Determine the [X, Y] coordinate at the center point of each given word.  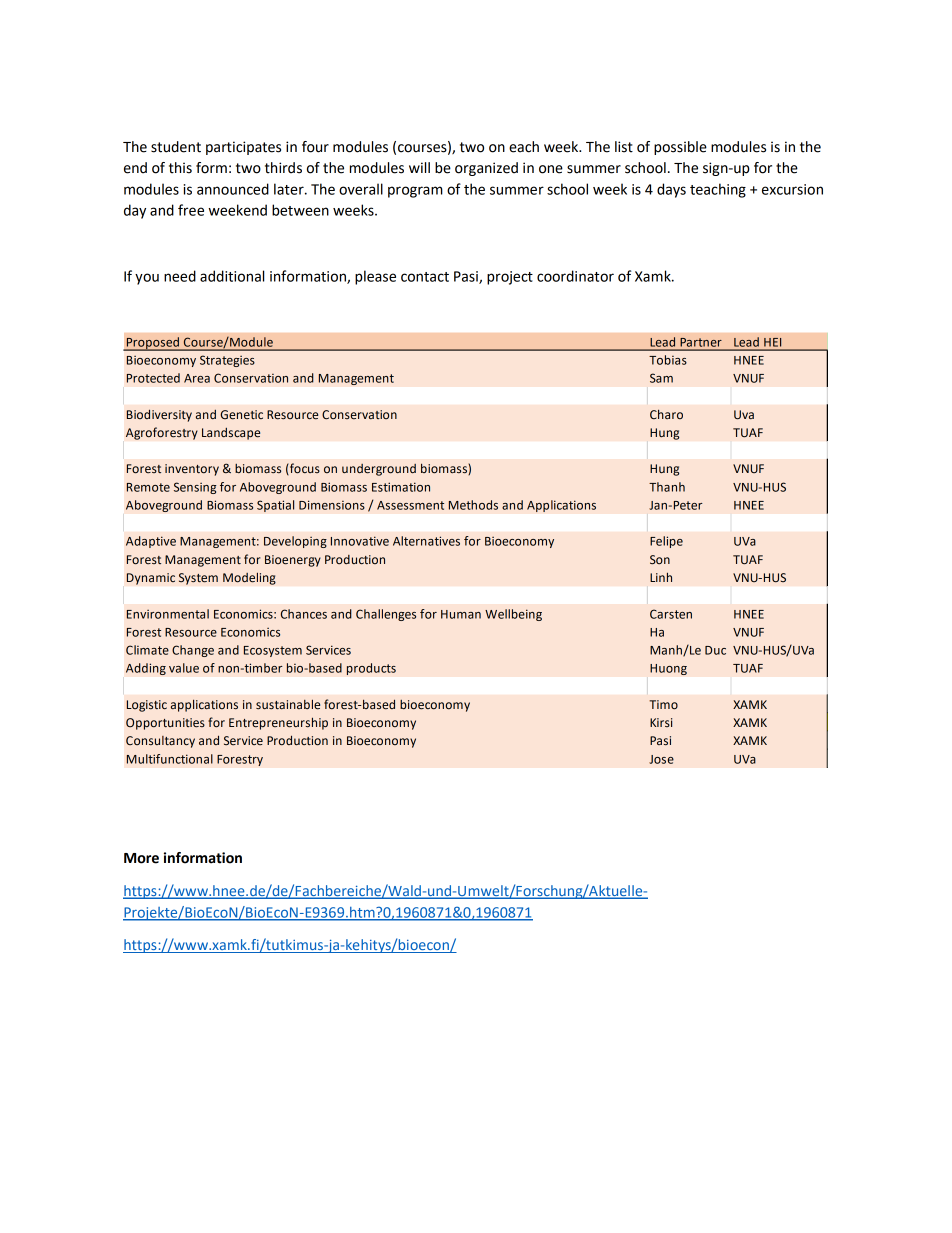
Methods [473, 505]
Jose [661, 759]
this [180, 168]
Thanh [667, 487]
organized [486, 169]
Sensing [195, 488]
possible [680, 148]
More [141, 858]
